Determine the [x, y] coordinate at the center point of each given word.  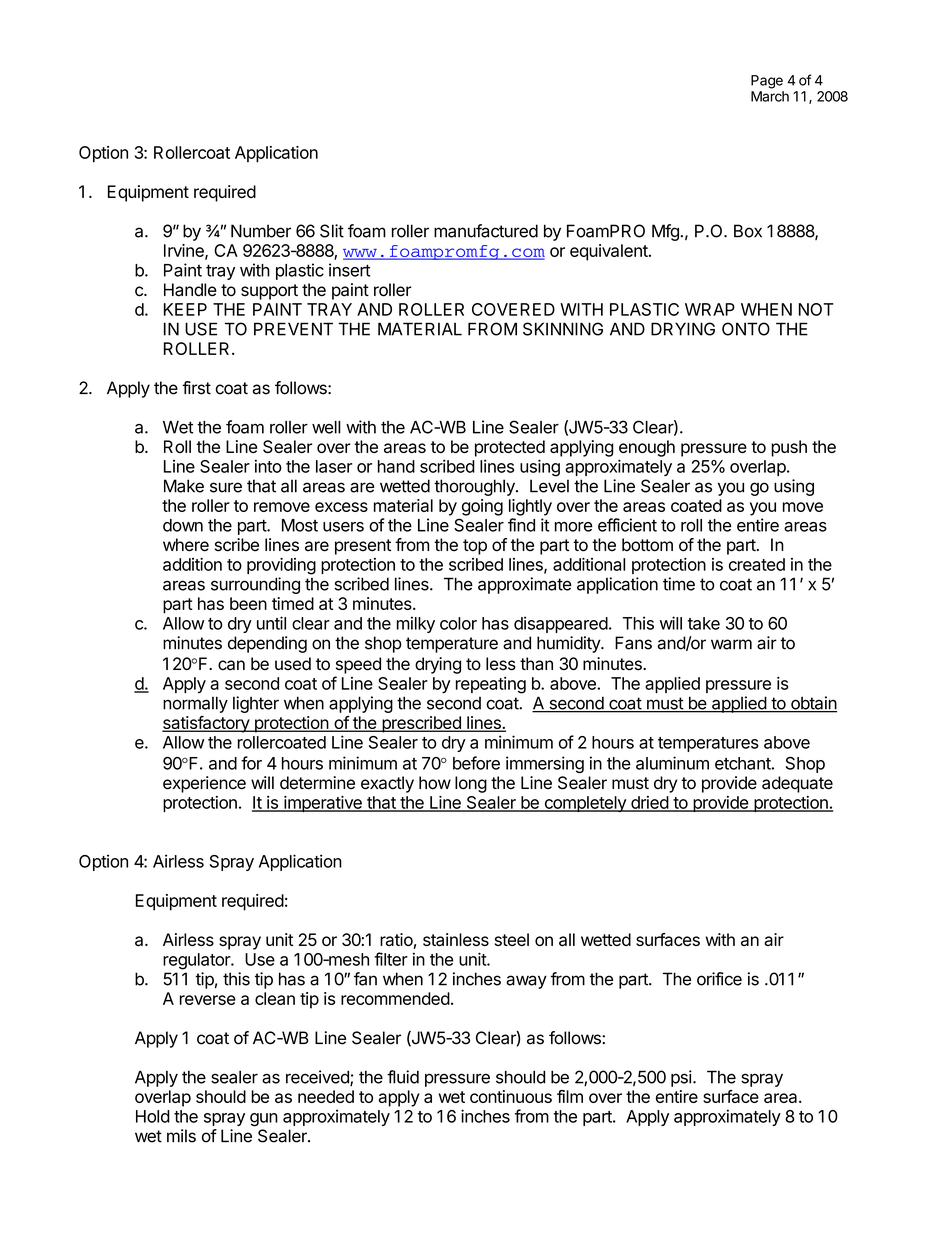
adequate [797, 784]
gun [264, 1120]
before [476, 763]
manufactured [486, 231]
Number [261, 231]
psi [681, 1078]
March [770, 96]
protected [510, 448]
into [268, 466]
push [789, 448]
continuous [511, 1096]
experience [204, 784]
